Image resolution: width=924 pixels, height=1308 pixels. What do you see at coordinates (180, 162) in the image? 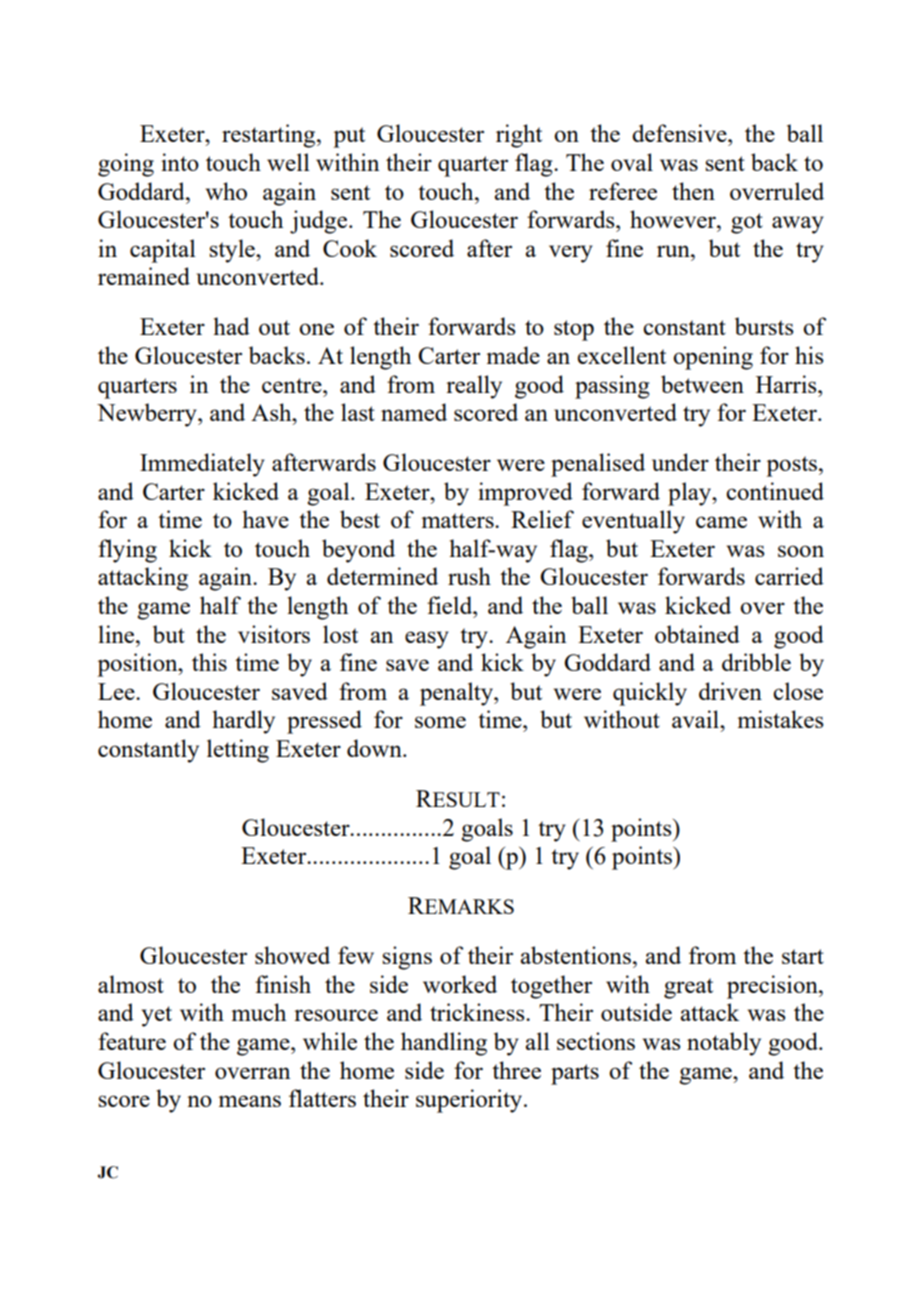
I see `into` at bounding box center [180, 162].
